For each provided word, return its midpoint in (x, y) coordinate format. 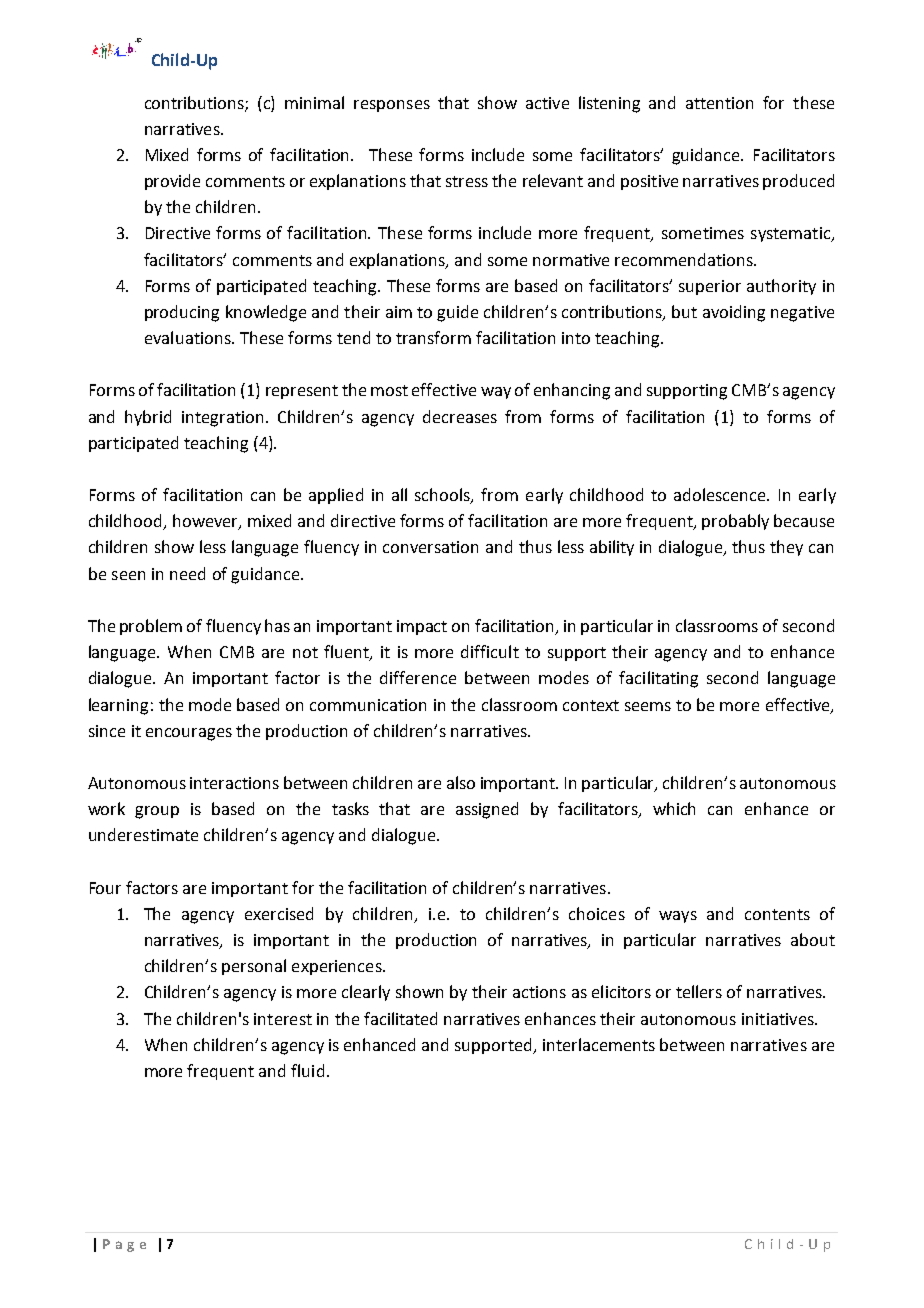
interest (283, 1019)
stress (467, 181)
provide (172, 182)
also (461, 782)
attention (719, 103)
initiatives (779, 1019)
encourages (189, 734)
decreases (460, 416)
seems (648, 706)
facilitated (400, 1018)
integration (222, 419)
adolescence (721, 494)
